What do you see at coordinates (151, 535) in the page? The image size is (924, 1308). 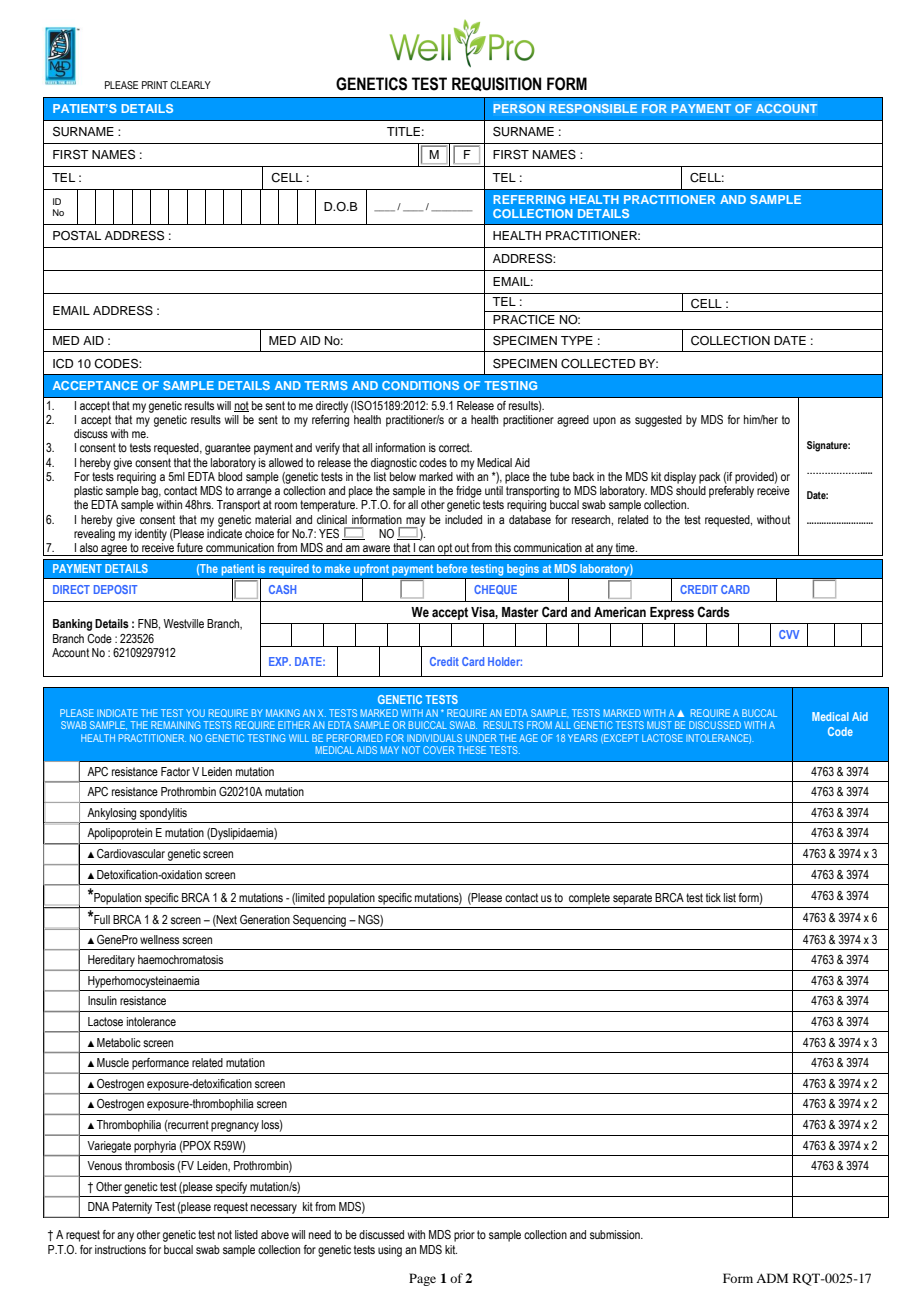 I see `identity` at bounding box center [151, 535].
